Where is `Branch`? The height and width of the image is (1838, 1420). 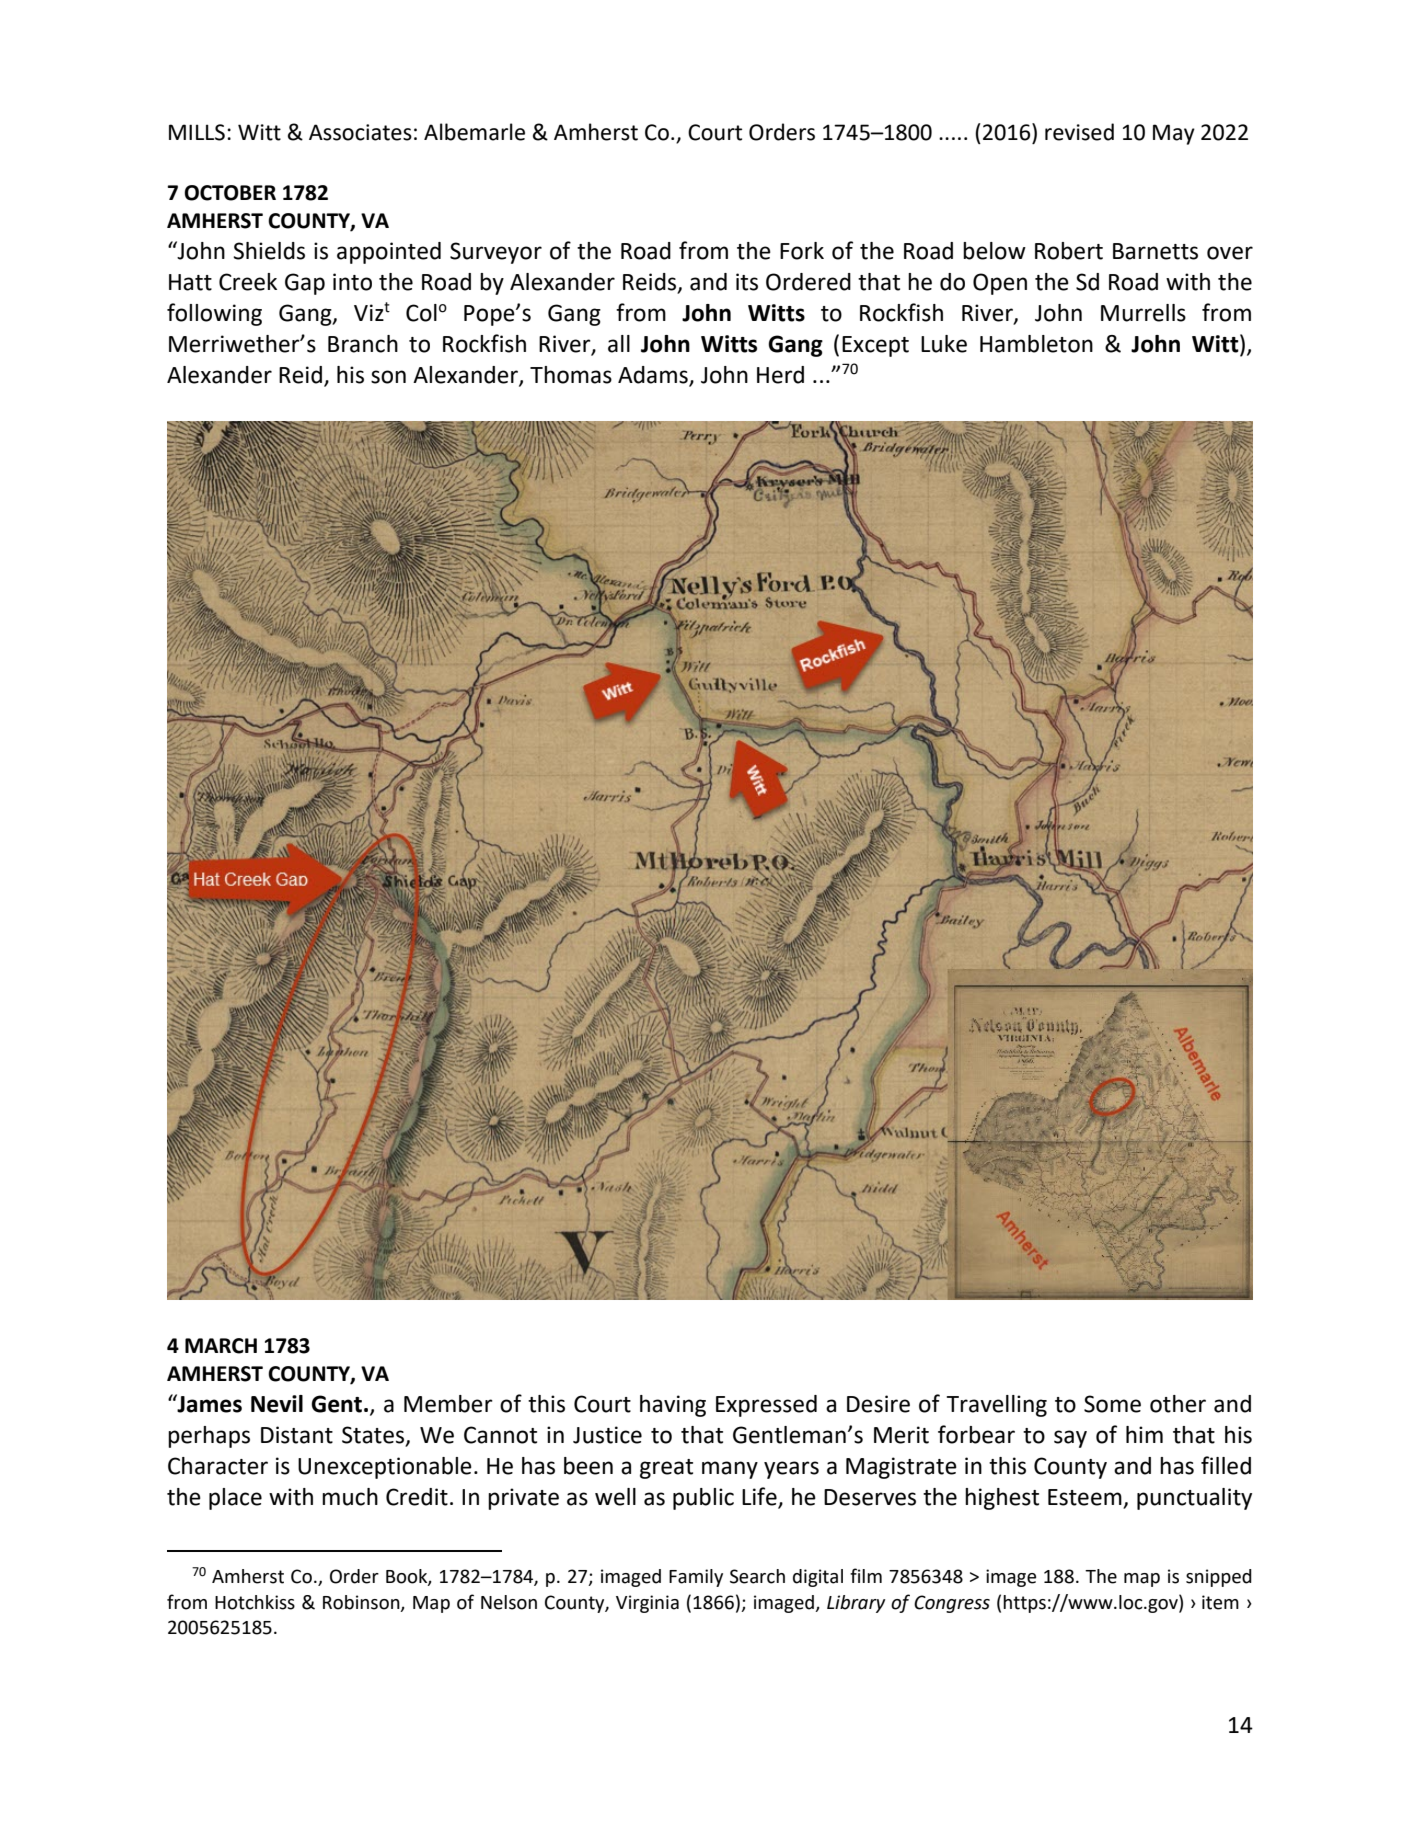
Branch is located at coordinates (363, 344).
